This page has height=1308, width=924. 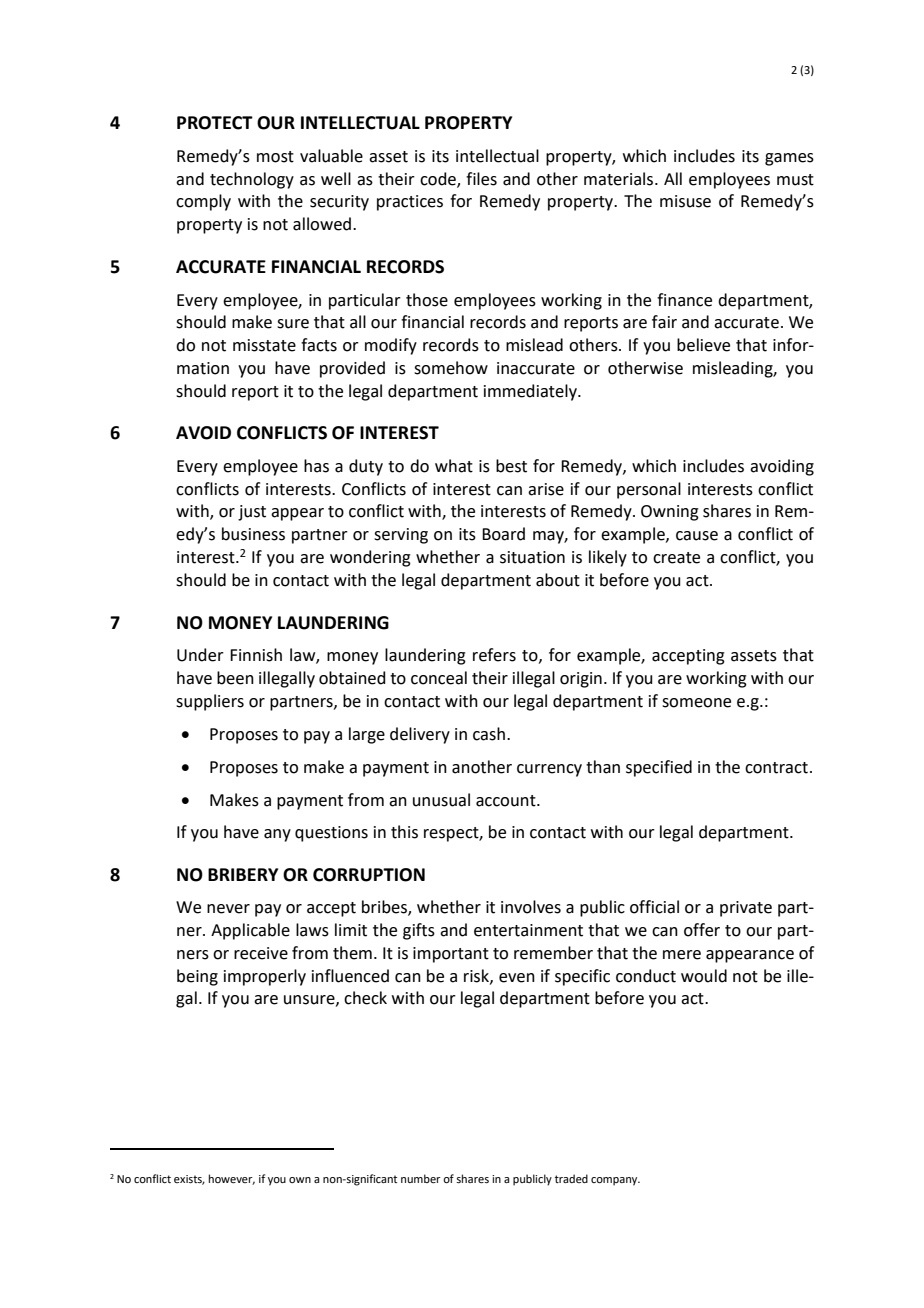 I want to click on number, so click(x=421, y=1178).
